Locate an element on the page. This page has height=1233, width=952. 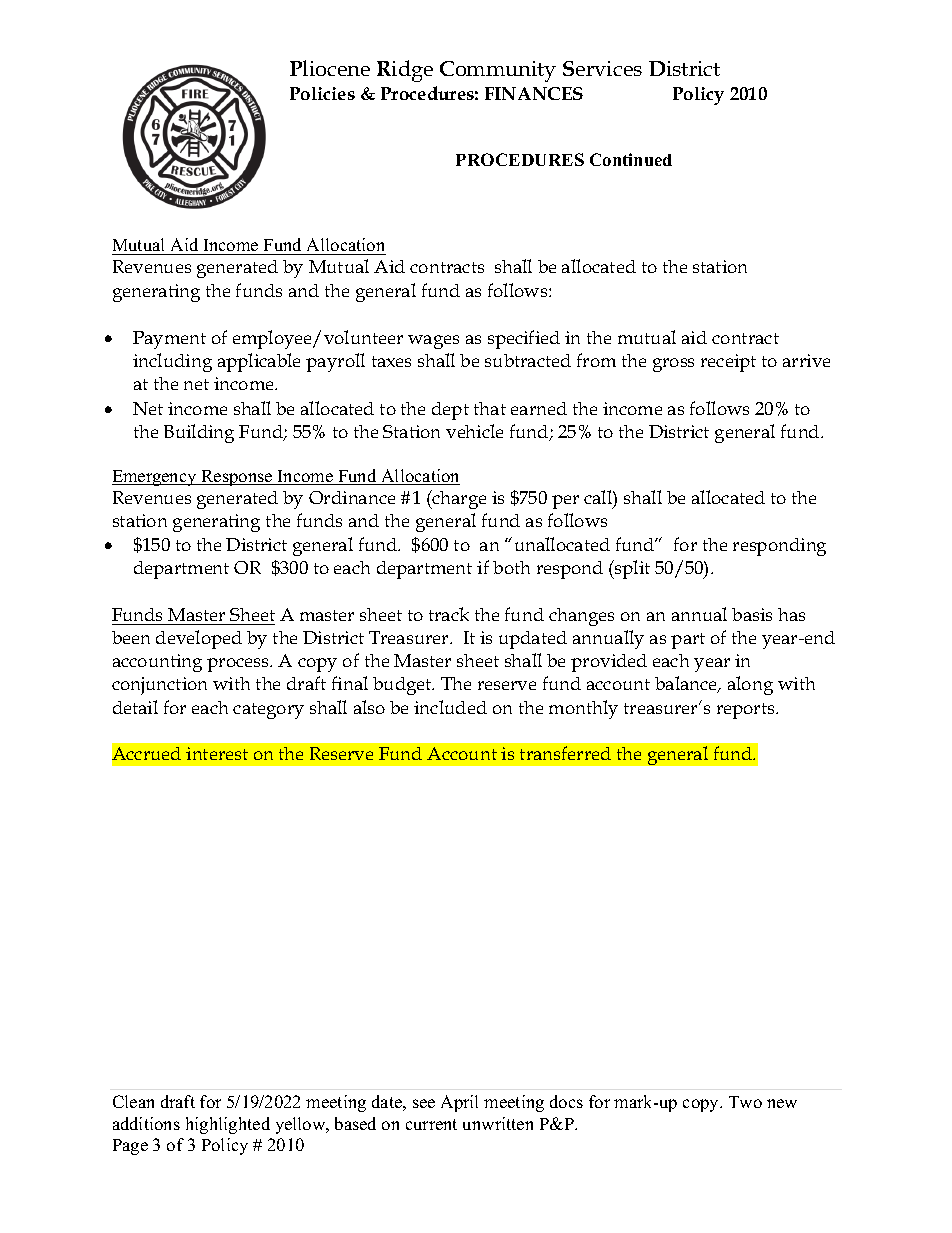
split is located at coordinates (631, 569).
